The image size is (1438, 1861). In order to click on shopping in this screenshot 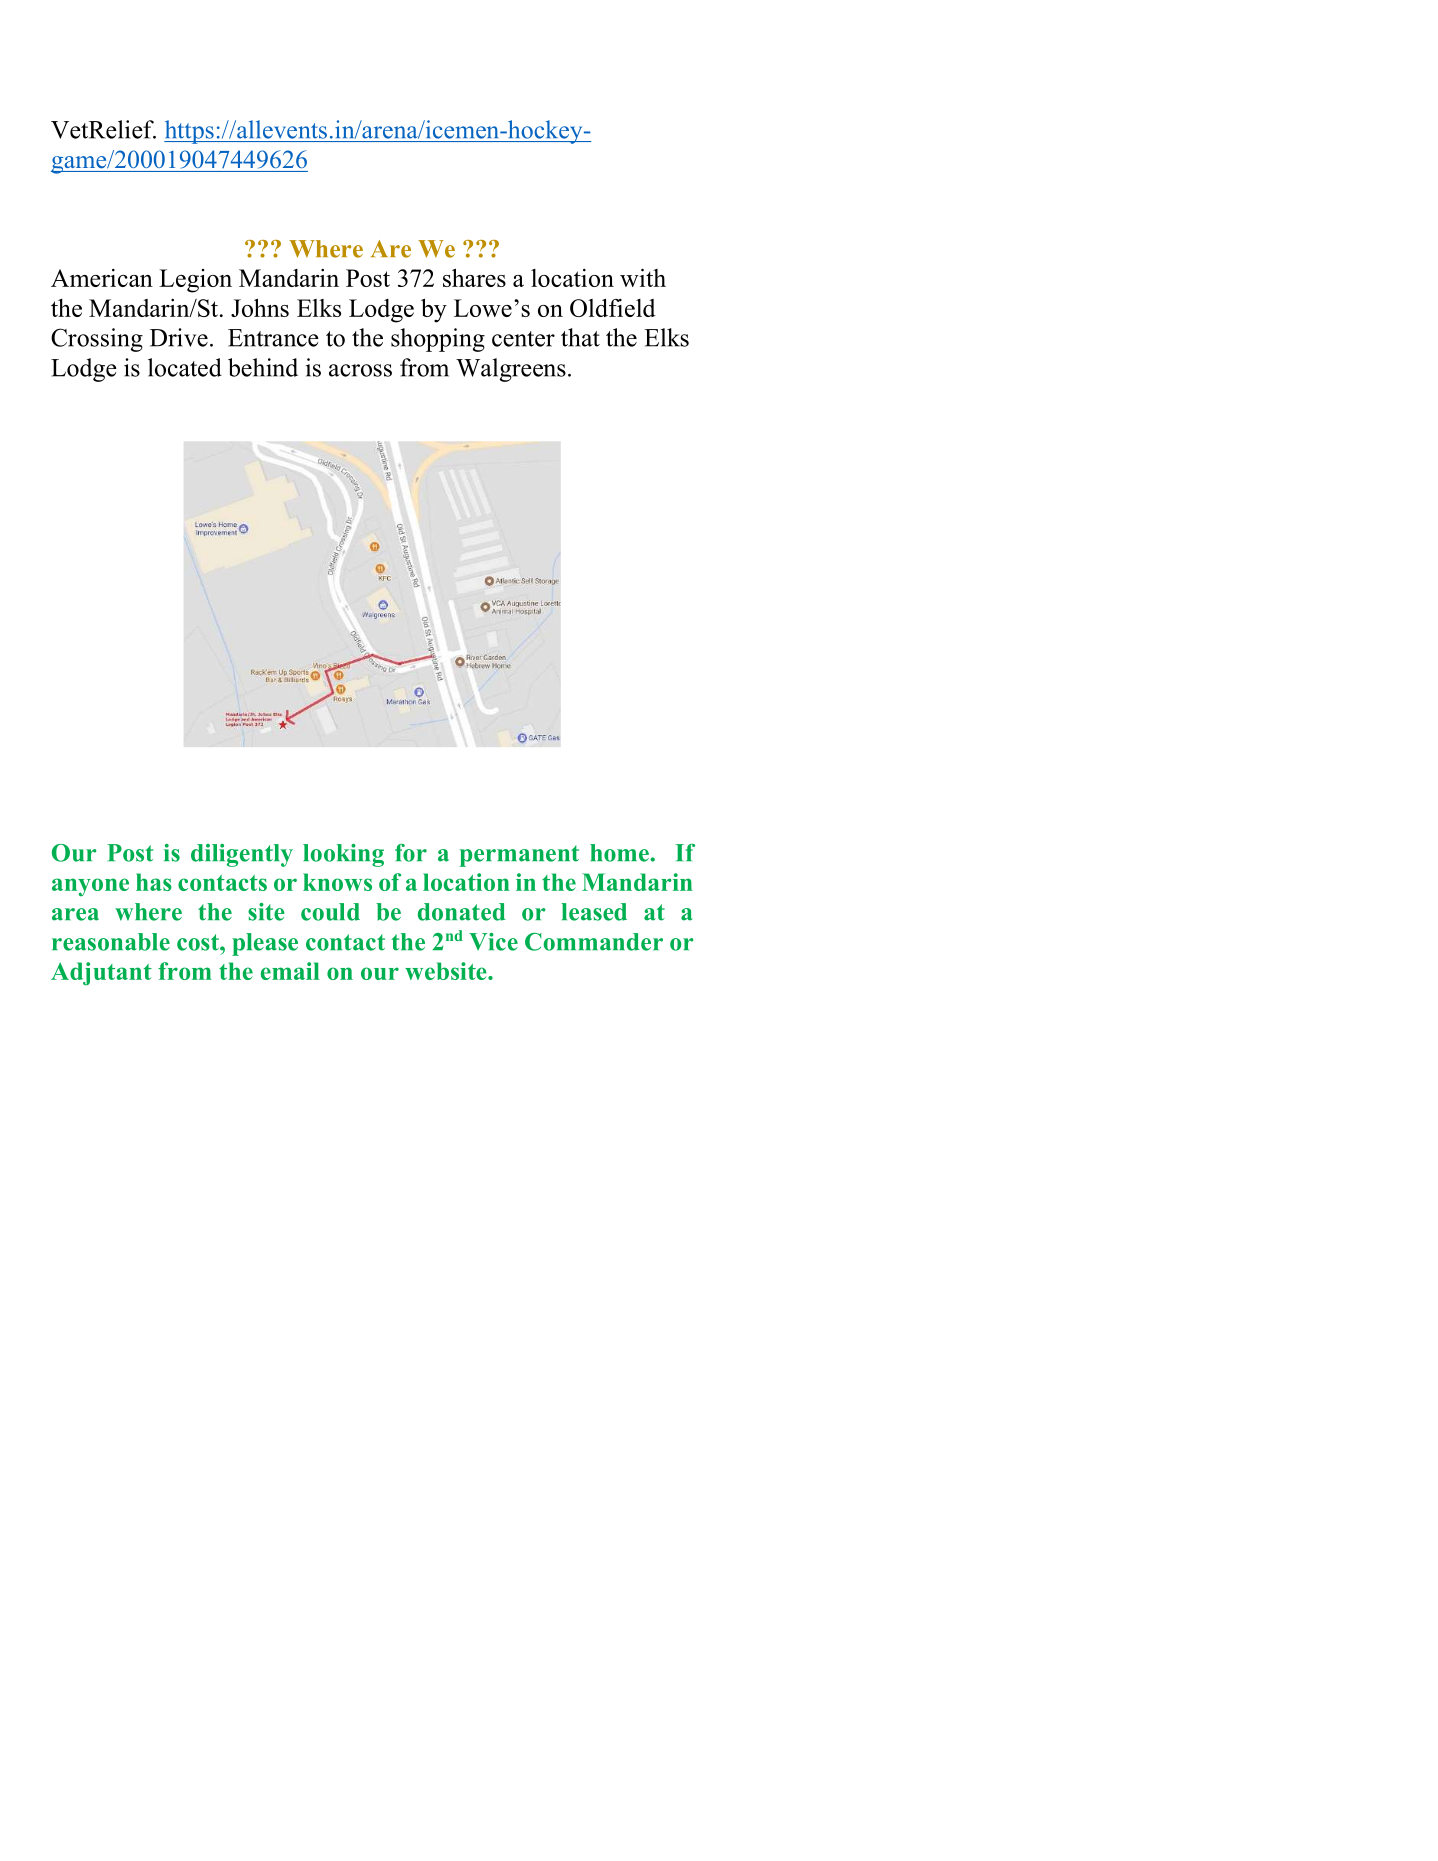, I will do `click(438, 340)`.
